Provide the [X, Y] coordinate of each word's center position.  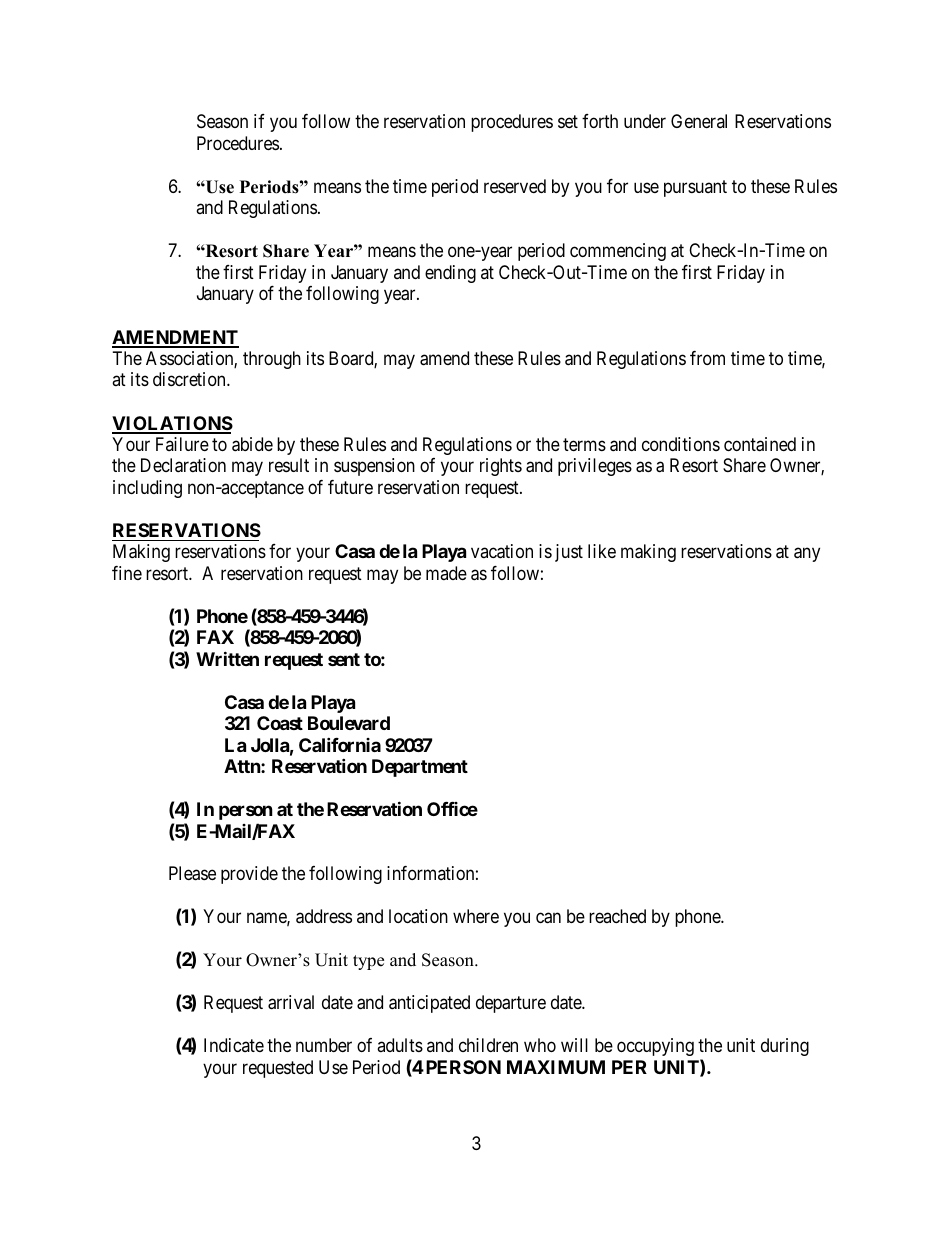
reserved [515, 186]
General [699, 121]
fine [127, 573]
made [446, 573]
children [488, 1045]
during [785, 1047]
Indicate [234, 1045]
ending [450, 274]
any [807, 555]
